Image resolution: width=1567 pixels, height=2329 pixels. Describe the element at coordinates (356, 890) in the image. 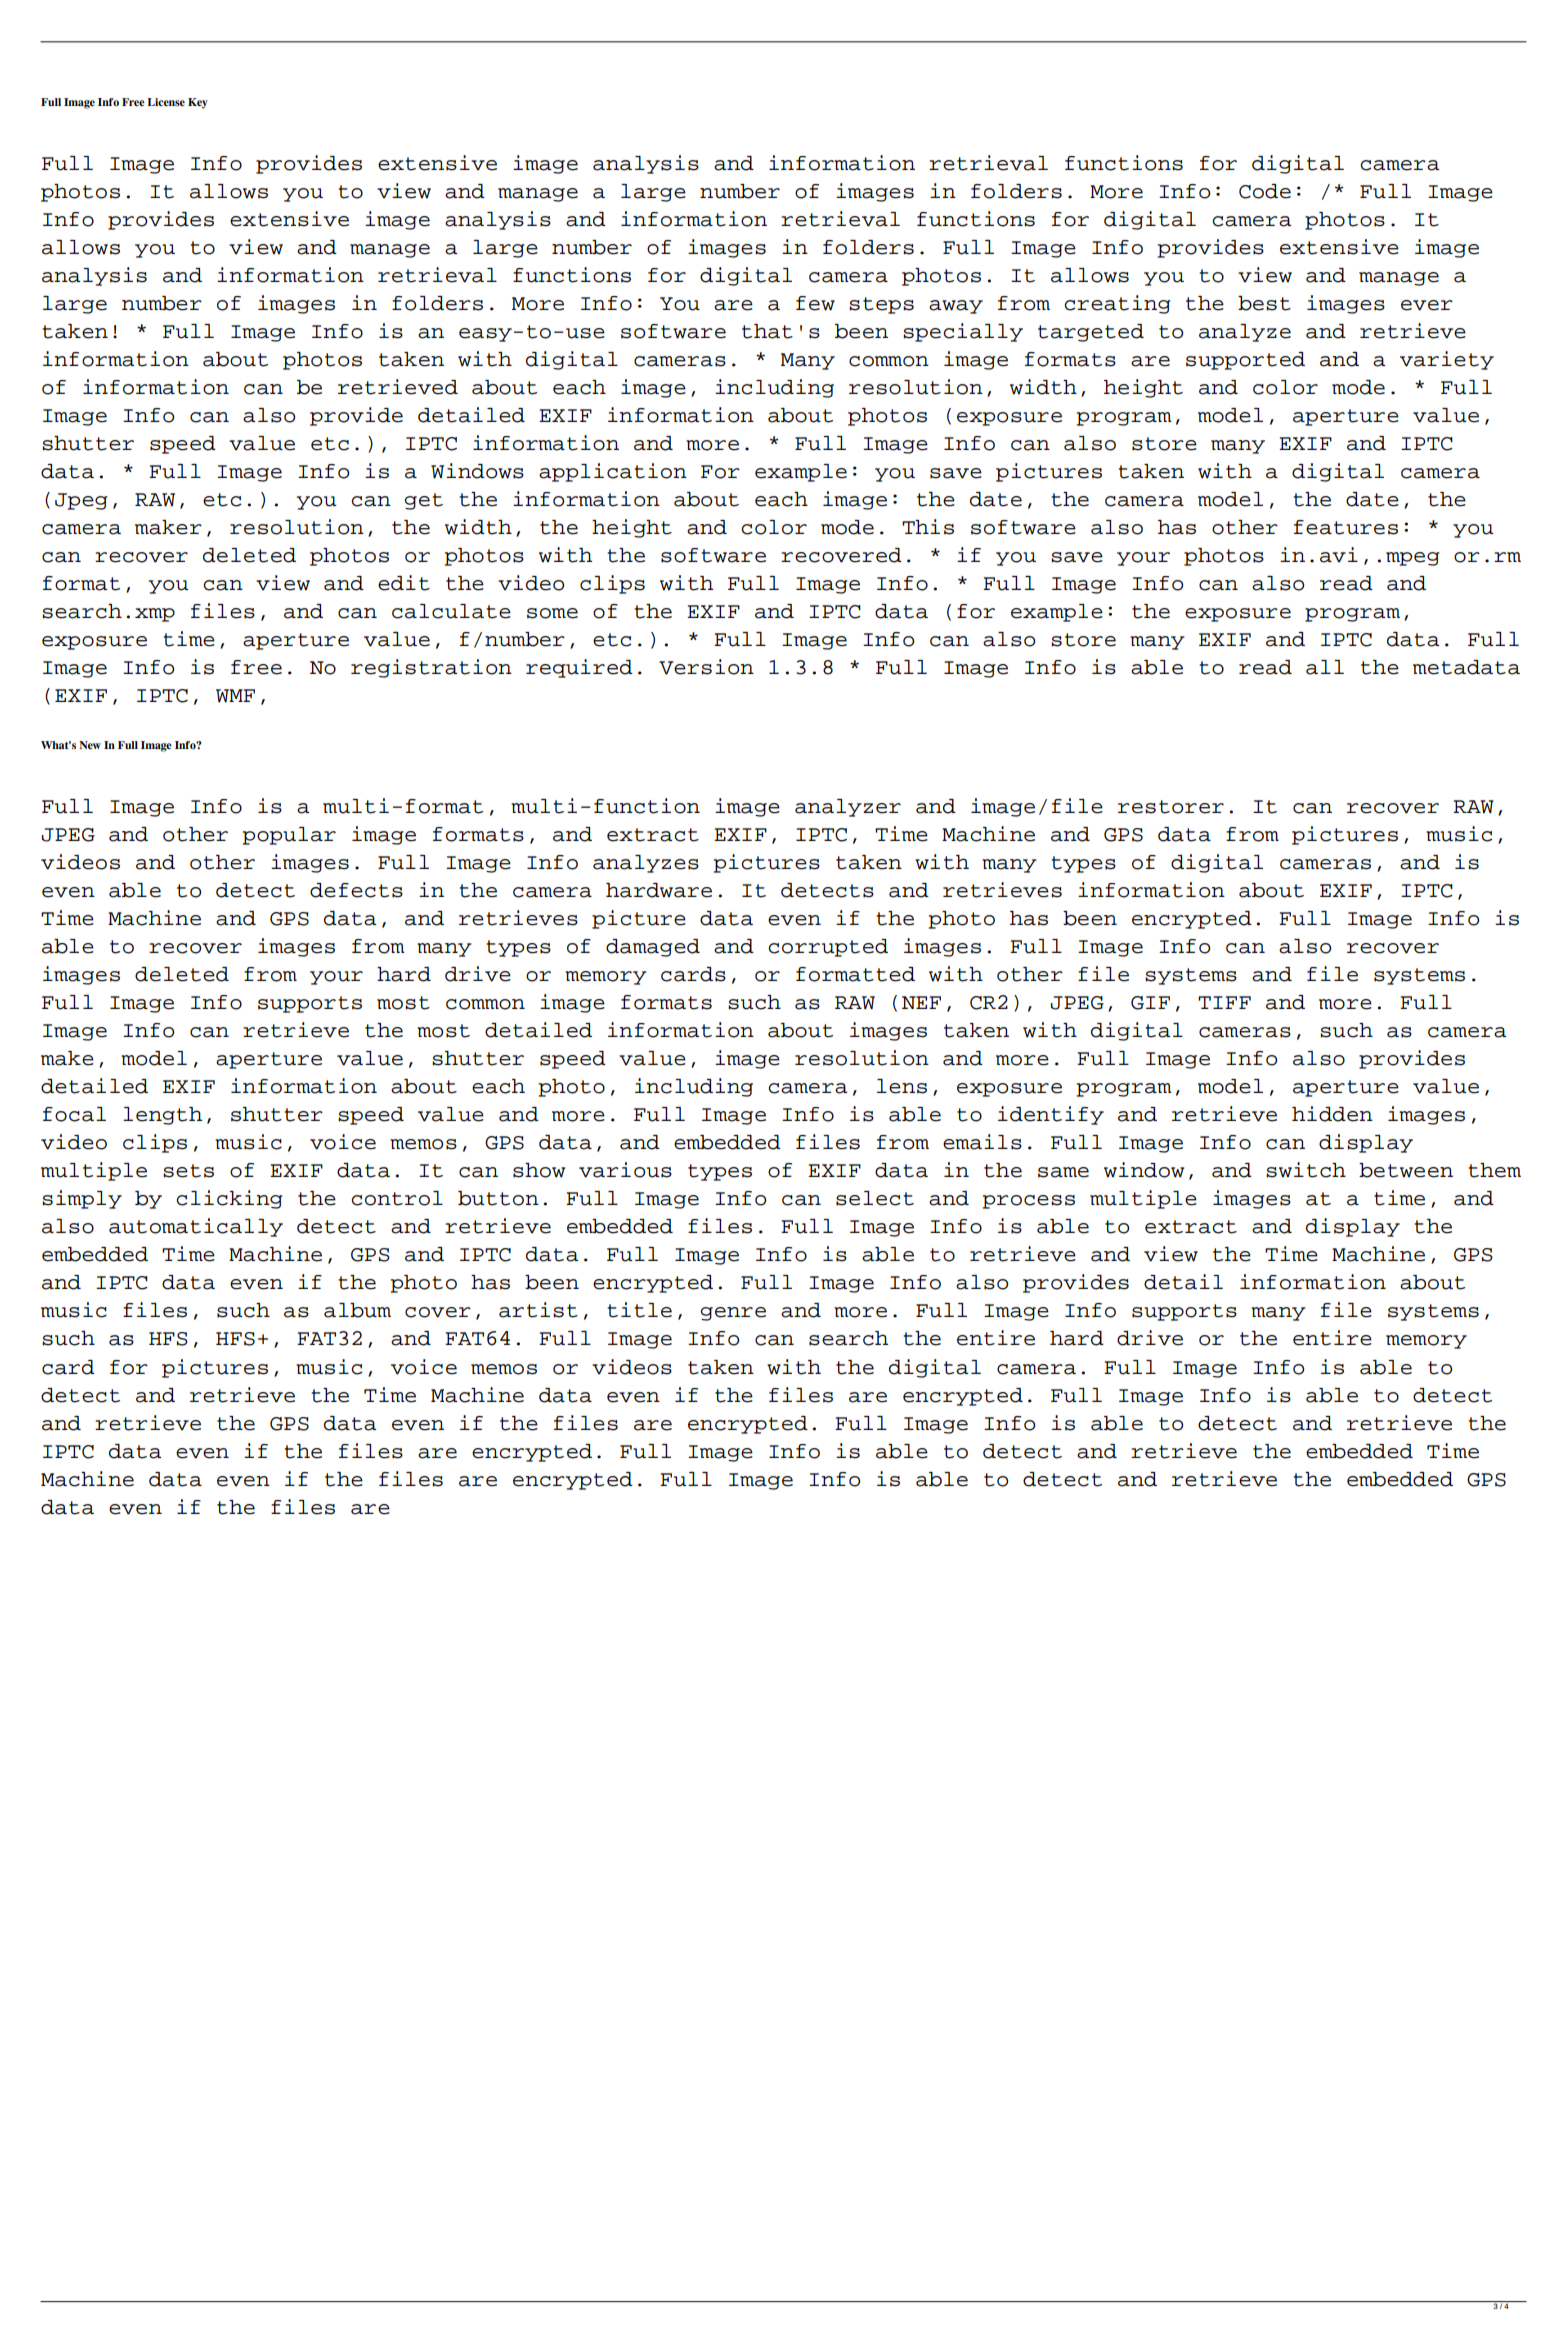

I see `defects` at that location.
